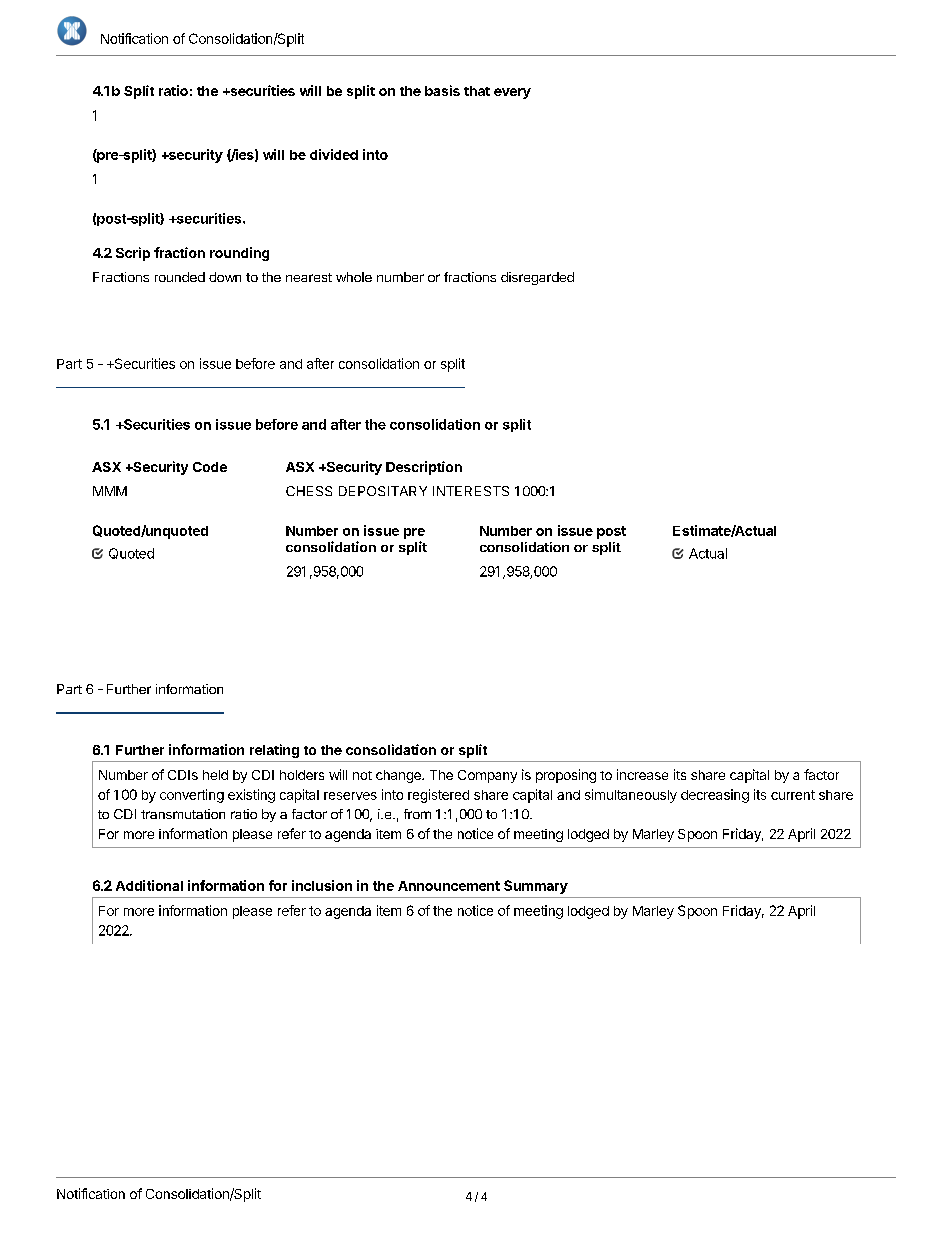 This screenshot has width=952, height=1233. I want to click on Additional, so click(149, 885).
